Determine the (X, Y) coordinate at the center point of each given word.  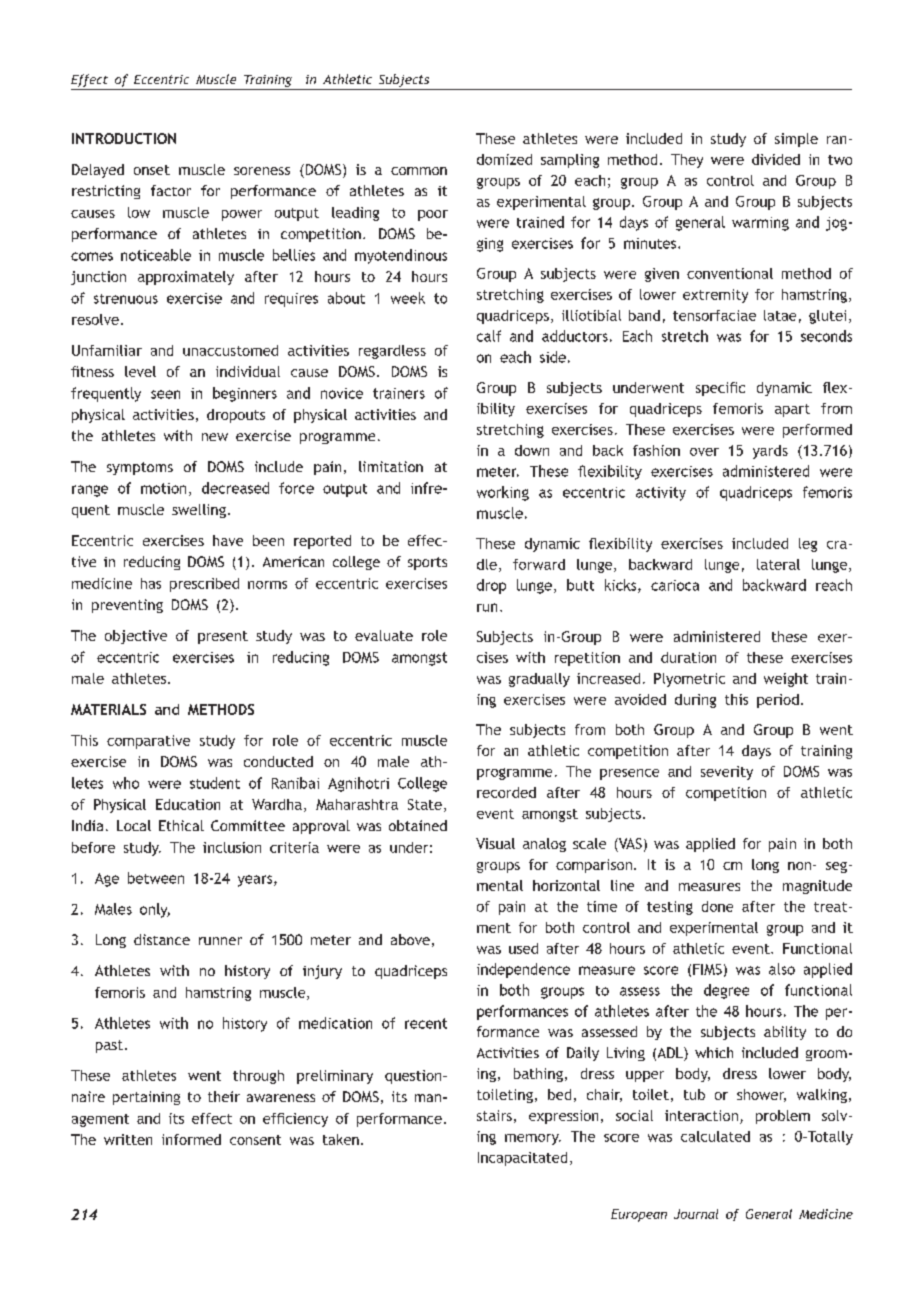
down (532, 450)
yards (770, 452)
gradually (539, 680)
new (215, 437)
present (223, 637)
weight (786, 680)
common (419, 171)
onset (152, 170)
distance (162, 939)
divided (776, 159)
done (717, 906)
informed (191, 1139)
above (410, 939)
